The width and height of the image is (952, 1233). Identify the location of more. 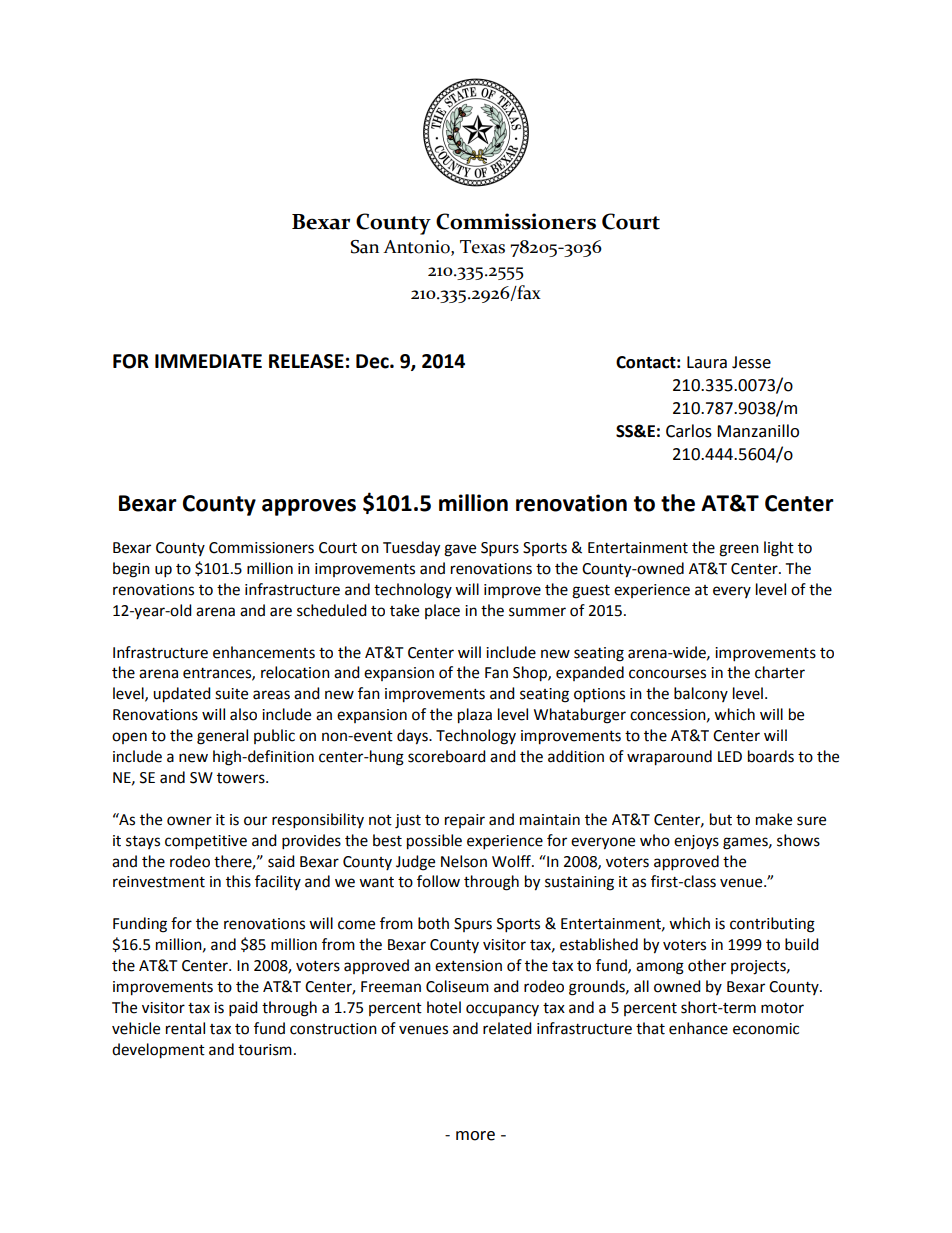
(475, 1136).
